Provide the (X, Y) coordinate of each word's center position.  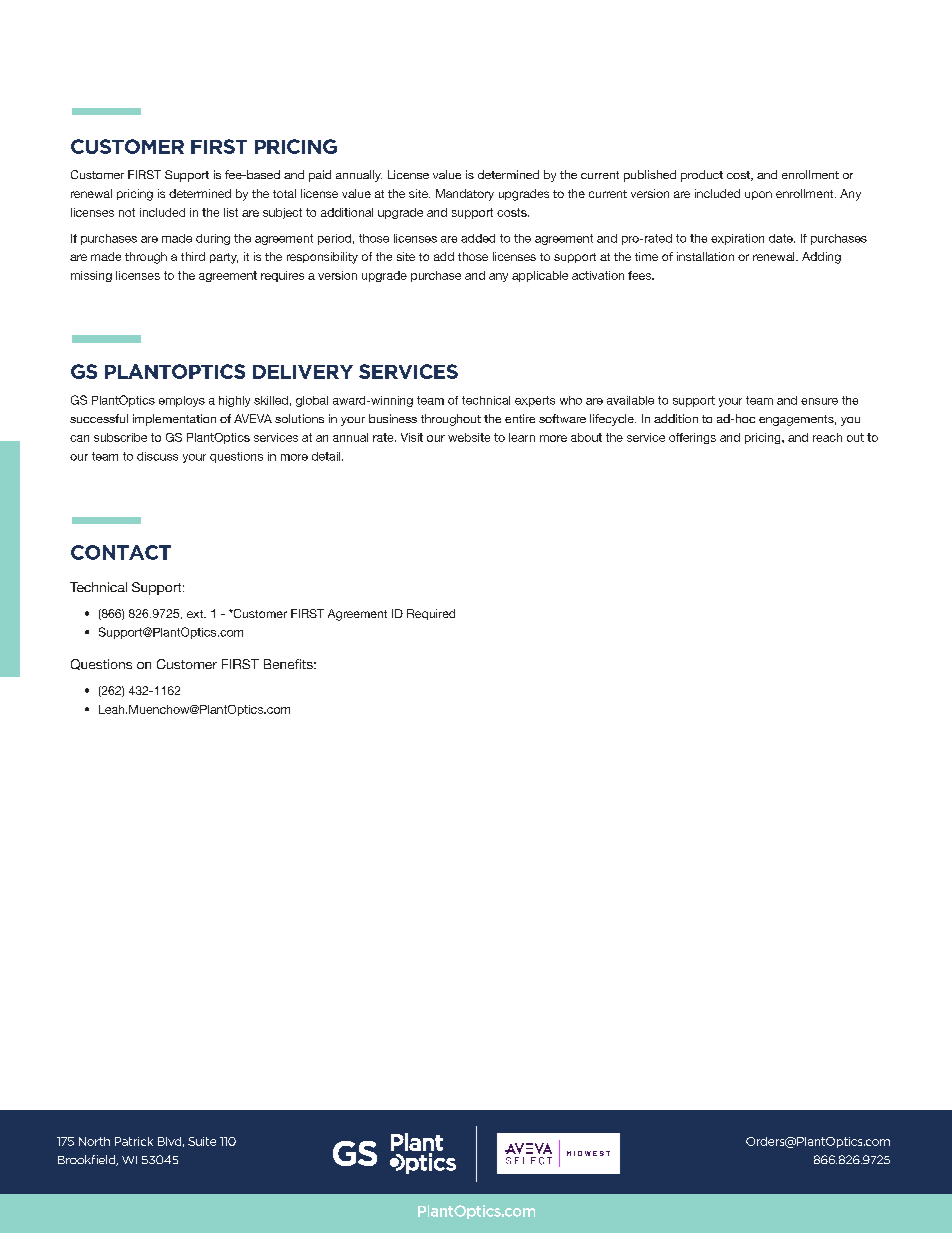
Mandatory (465, 195)
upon (758, 195)
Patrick (134, 1141)
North (94, 1141)
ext (196, 614)
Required (431, 614)
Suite (202, 1141)
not (127, 212)
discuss (157, 456)
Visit (412, 437)
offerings (692, 438)
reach (827, 437)
